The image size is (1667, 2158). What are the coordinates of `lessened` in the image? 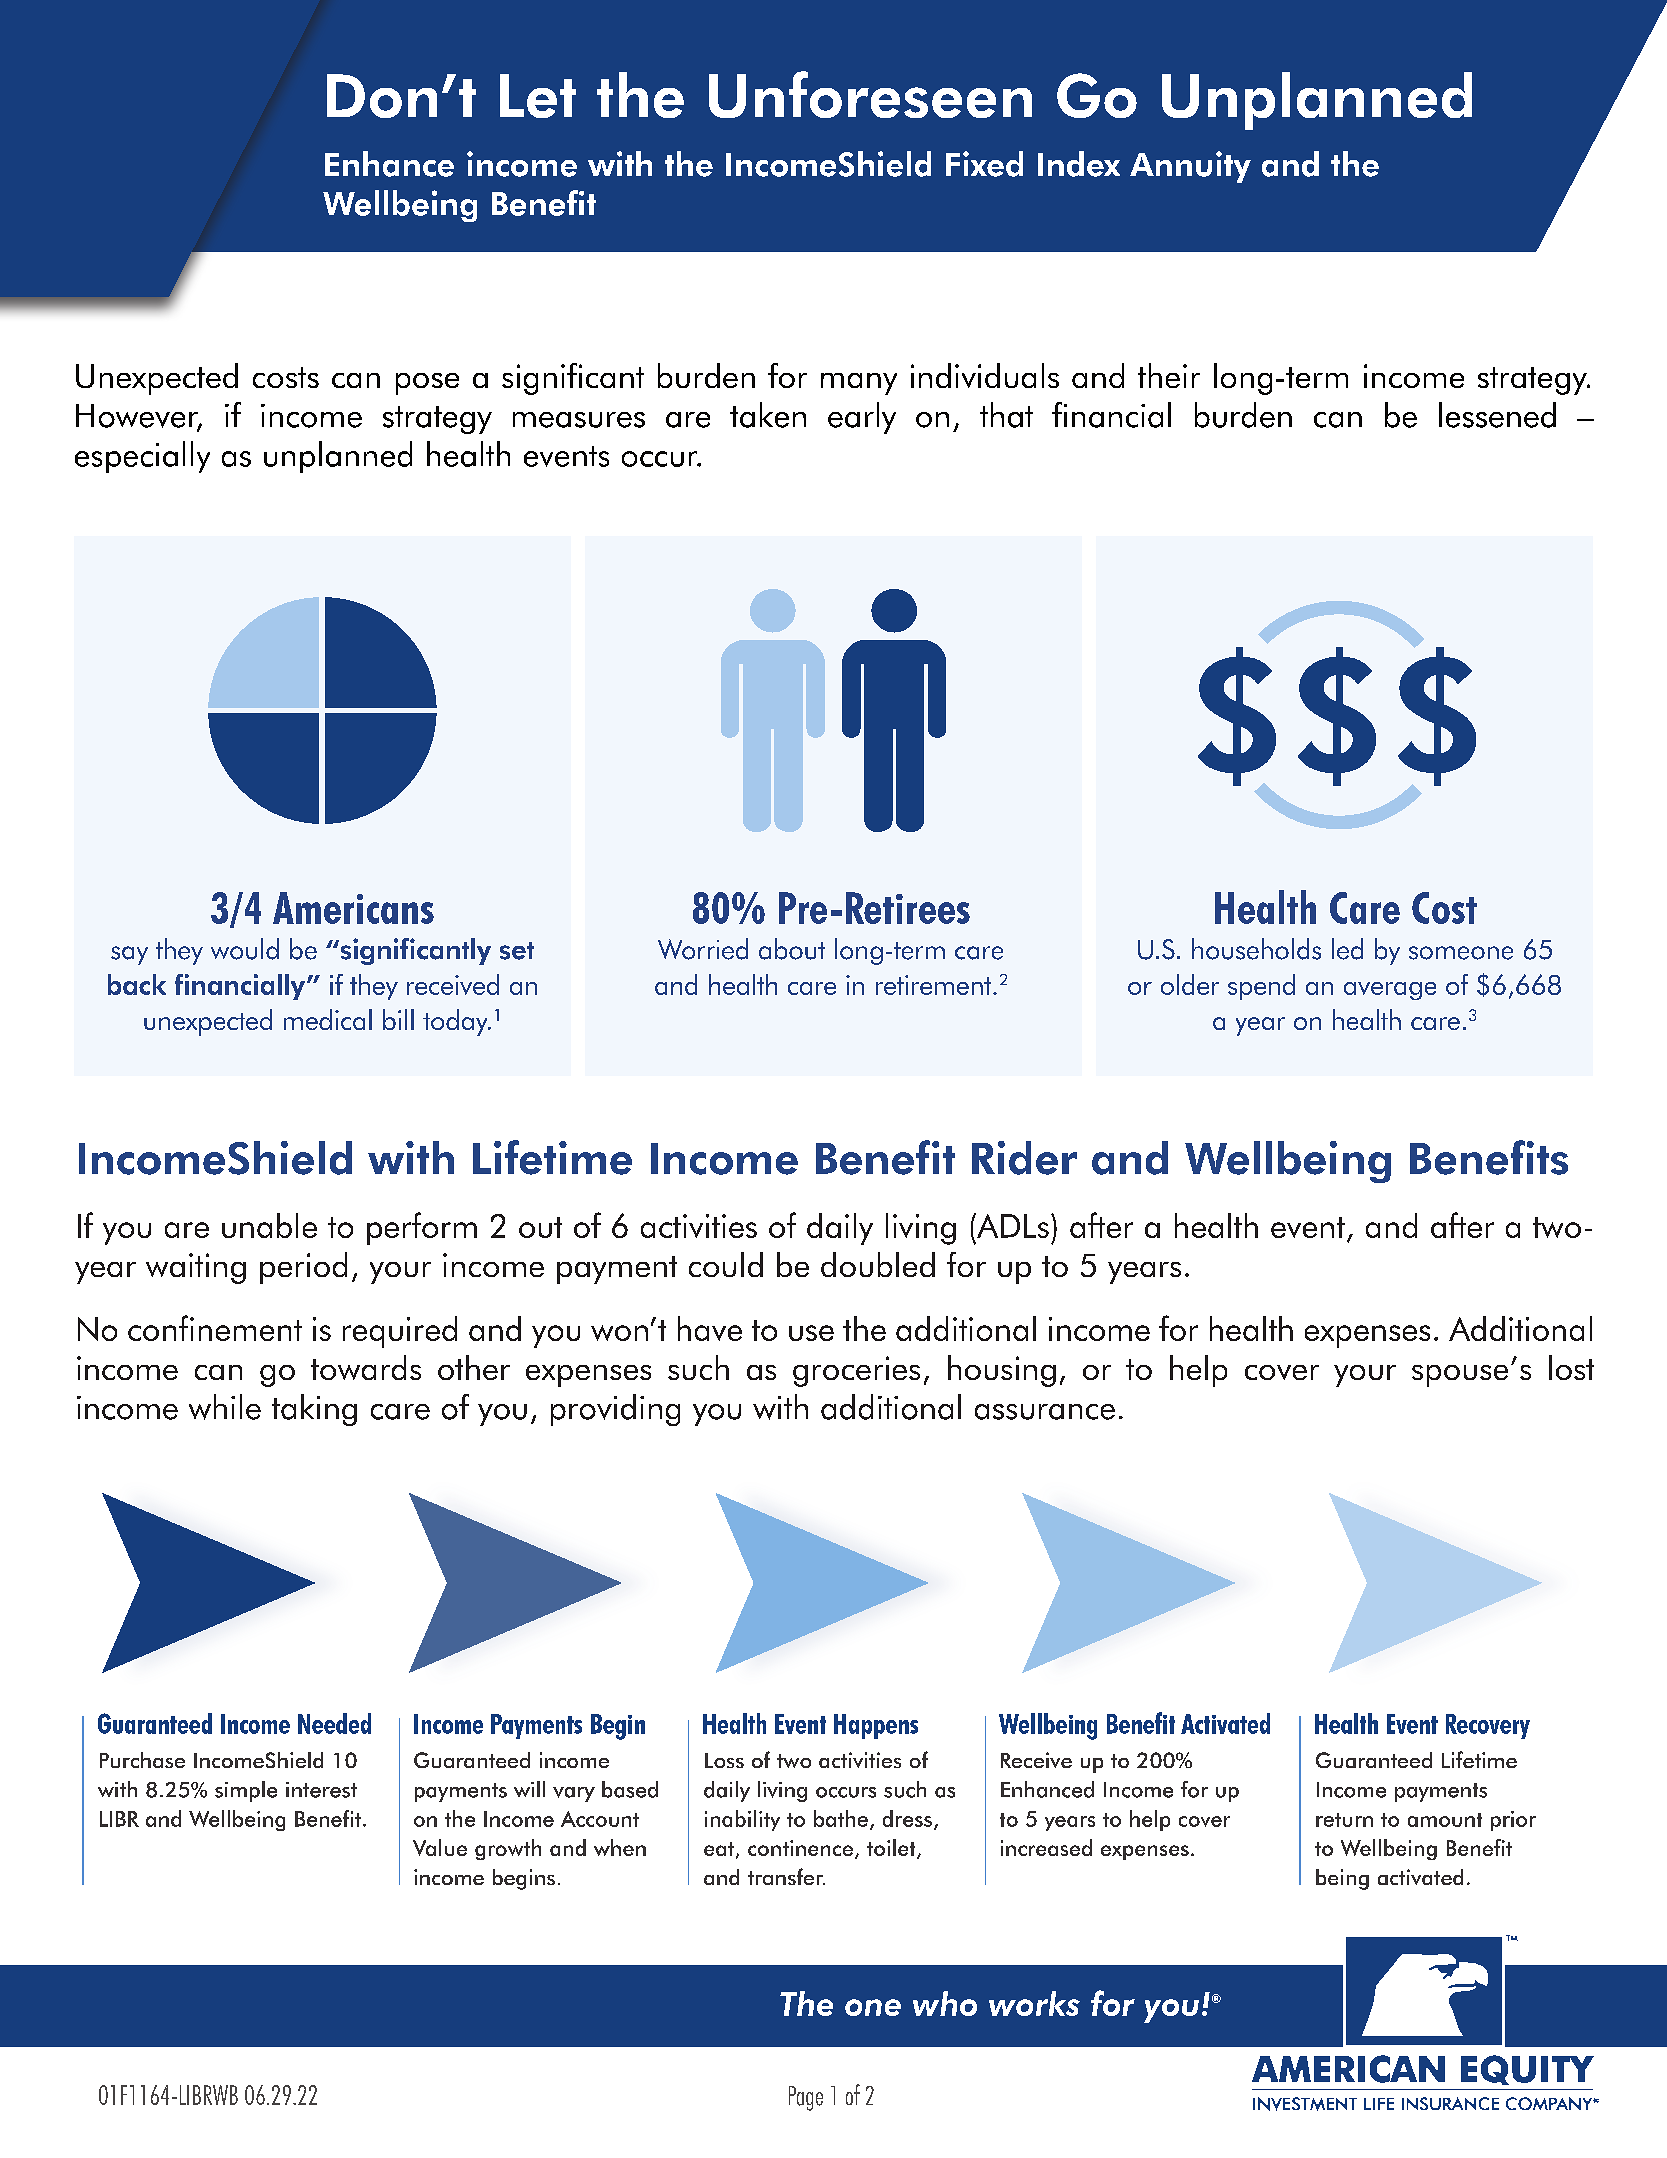 It's located at (1497, 415).
